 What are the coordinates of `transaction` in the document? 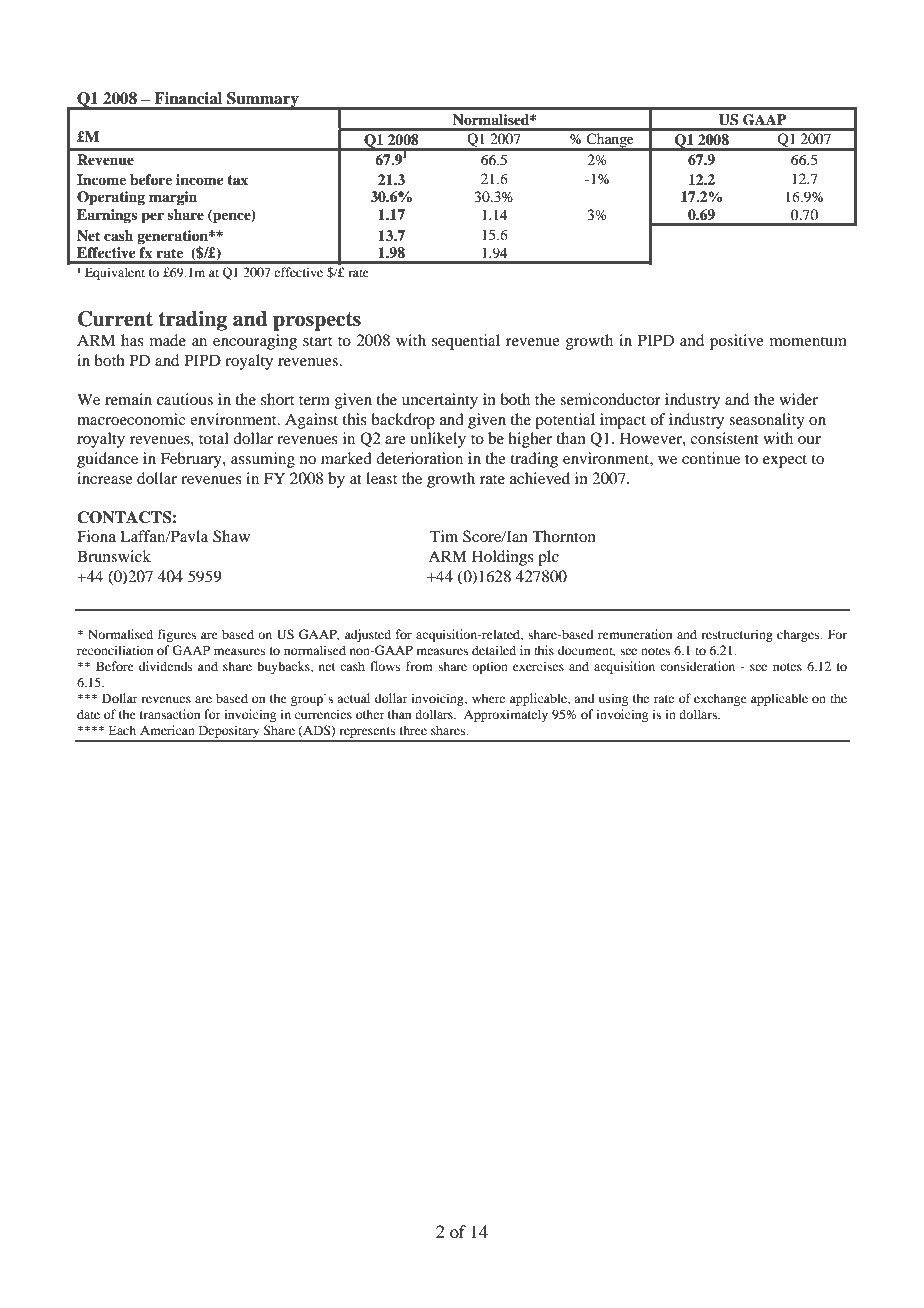 It's located at (170, 714).
